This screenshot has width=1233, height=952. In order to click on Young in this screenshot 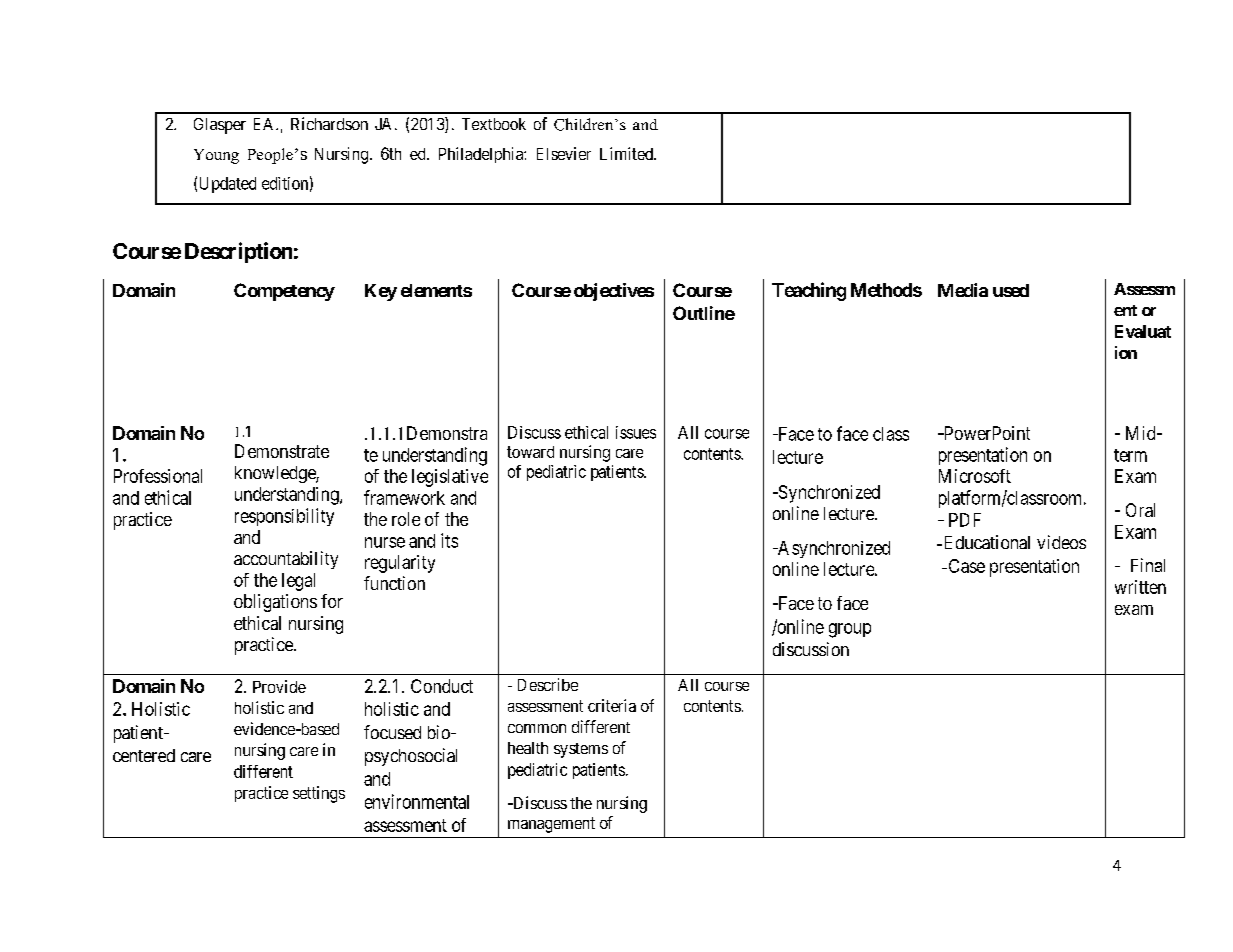, I will do `click(216, 156)`.
